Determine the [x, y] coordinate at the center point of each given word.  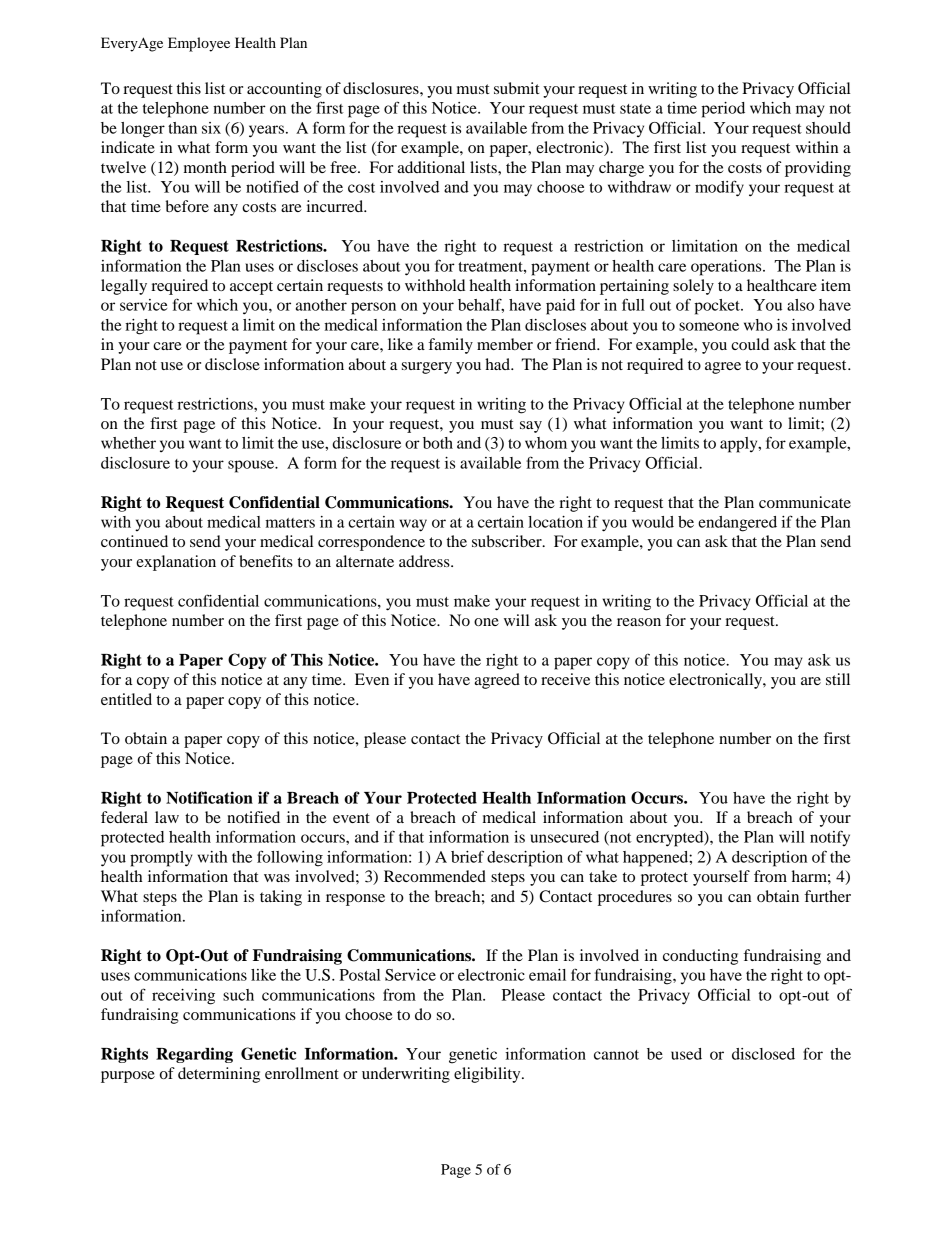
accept [251, 288]
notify [830, 838]
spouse [252, 466]
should [828, 128]
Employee [199, 44]
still [838, 679]
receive [565, 679]
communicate [805, 502]
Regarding [194, 1055]
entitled [126, 699]
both [438, 443]
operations [727, 268]
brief [467, 856]
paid [560, 307]
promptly [161, 859]
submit [516, 88]
